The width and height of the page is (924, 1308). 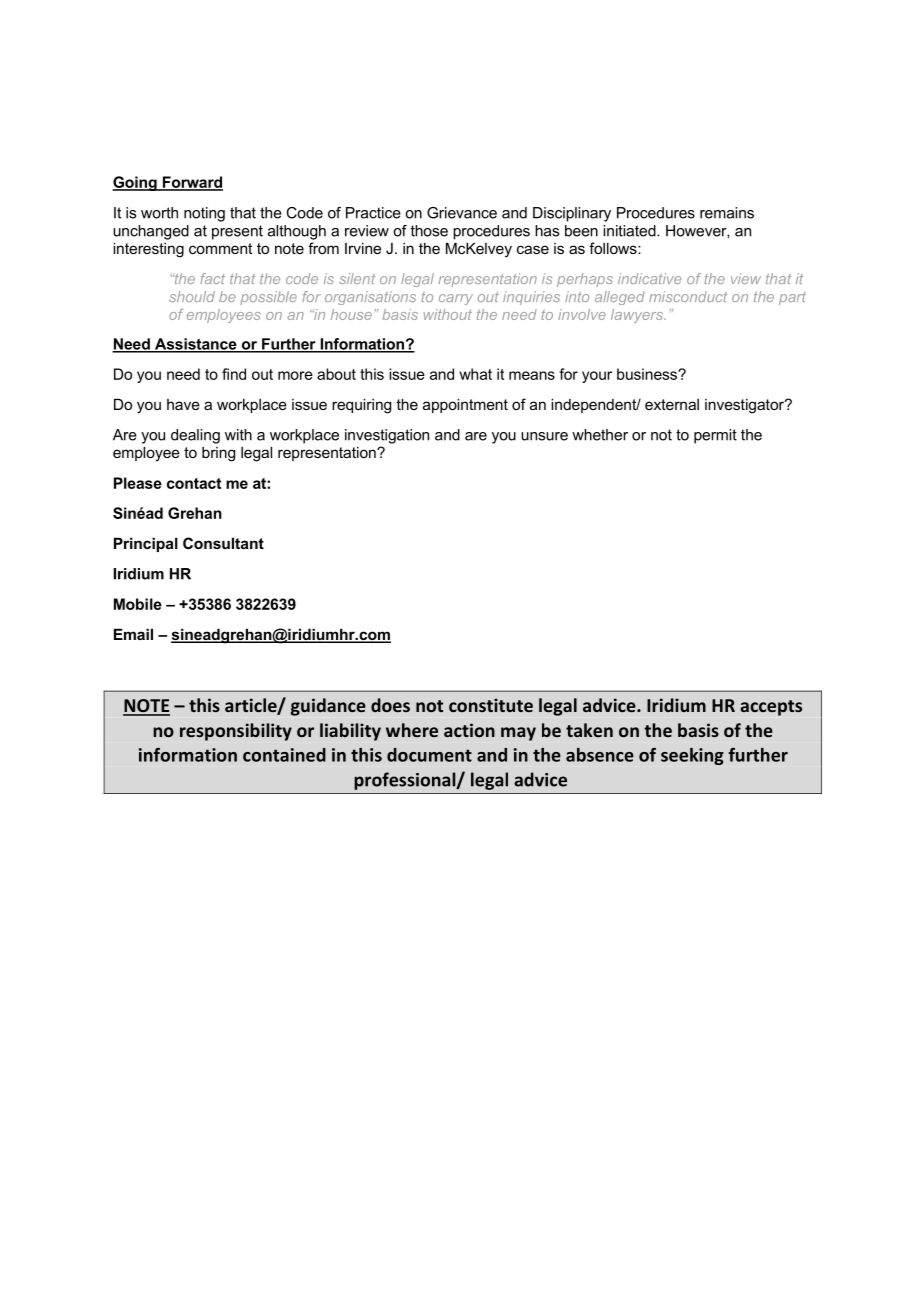 I want to click on responsibility, so click(x=236, y=732).
